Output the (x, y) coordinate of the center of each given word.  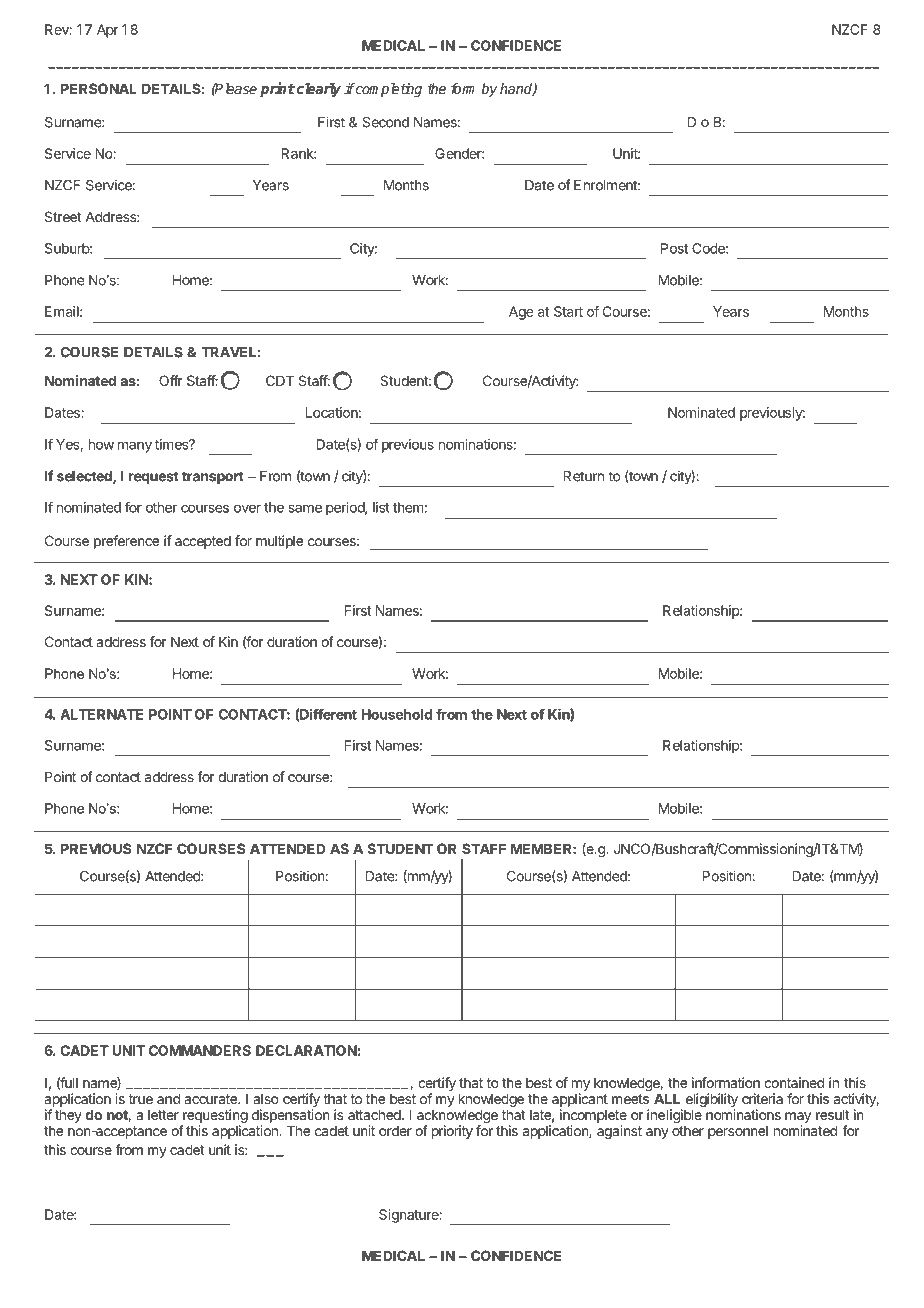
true (141, 1099)
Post (674, 248)
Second (386, 122)
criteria (762, 1098)
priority (452, 1132)
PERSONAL (99, 88)
